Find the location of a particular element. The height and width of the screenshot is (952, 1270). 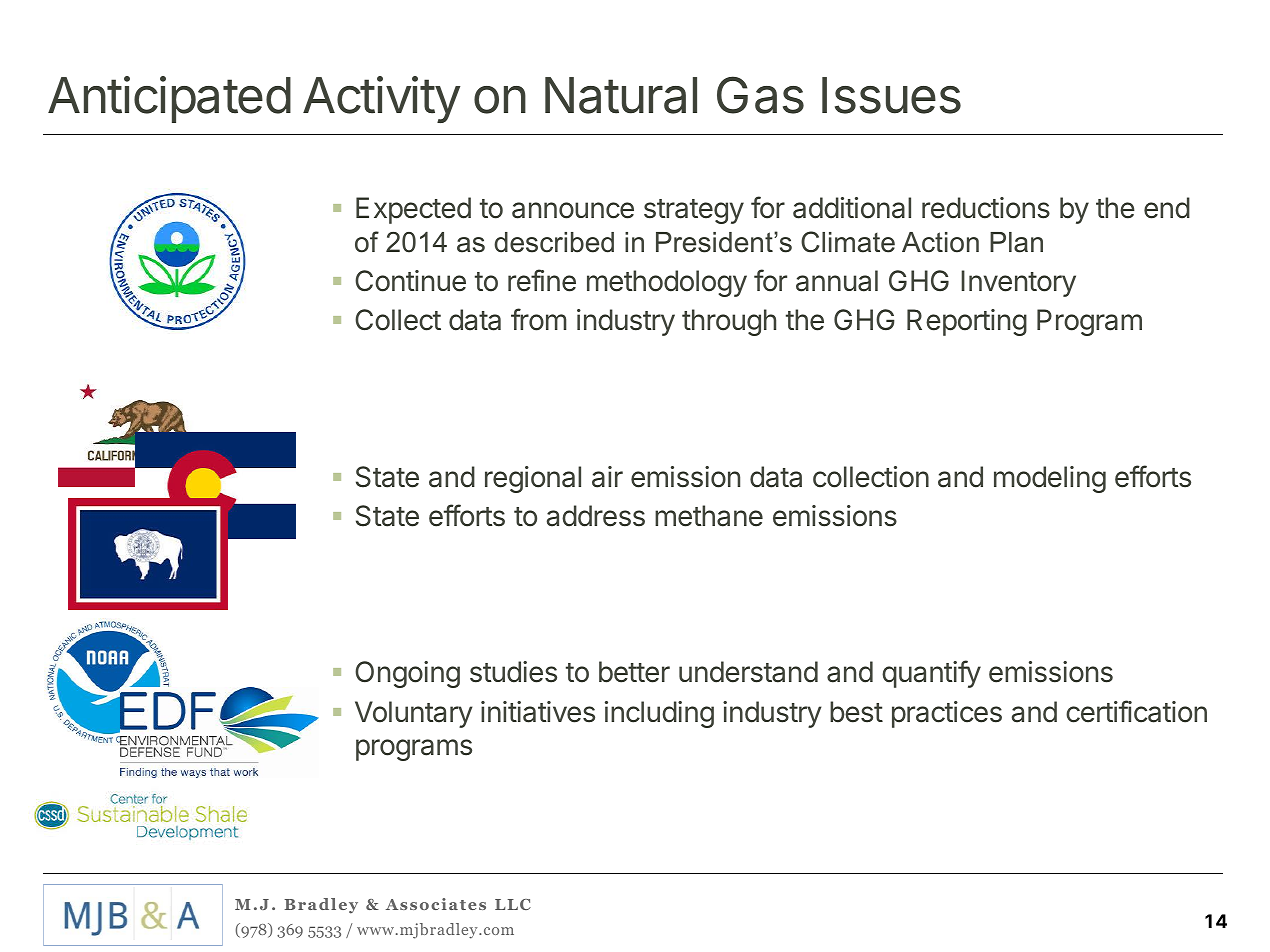

through is located at coordinates (729, 322).
